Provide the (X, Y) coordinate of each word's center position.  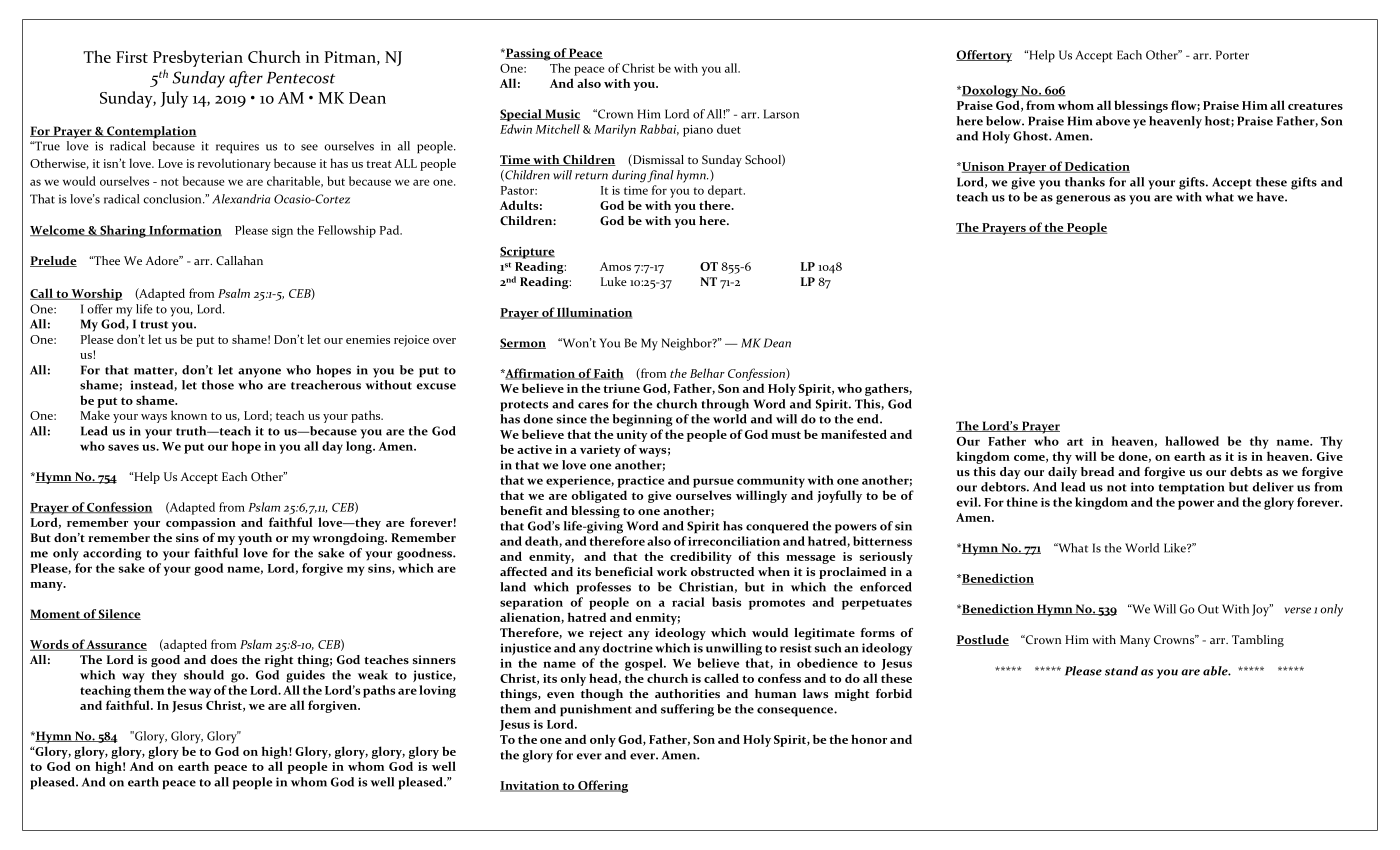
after (246, 79)
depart (726, 191)
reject (606, 634)
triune (621, 388)
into (1142, 487)
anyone (259, 373)
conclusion (173, 199)
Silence (119, 614)
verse (1297, 610)
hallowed (1192, 441)
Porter (1232, 55)
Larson (781, 114)
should (204, 675)
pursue (713, 483)
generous (1083, 200)
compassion (201, 524)
